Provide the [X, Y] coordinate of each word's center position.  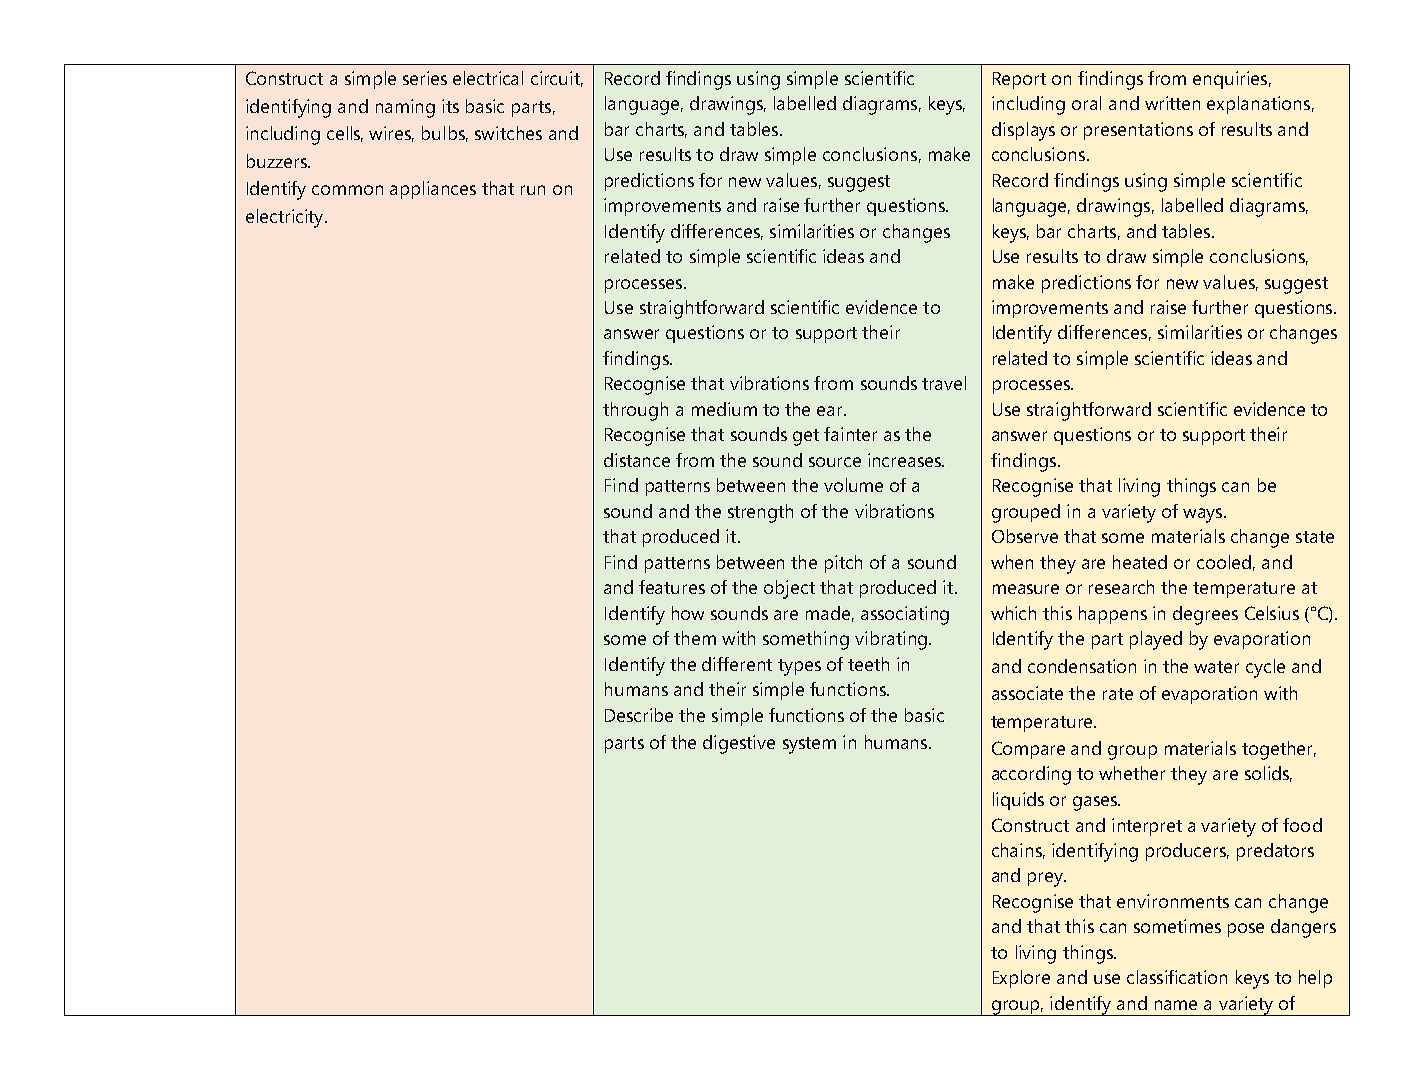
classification [1177, 977]
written [1172, 103]
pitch [843, 564]
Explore [1021, 979]
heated [1140, 562]
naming [405, 108]
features [672, 587]
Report [1019, 80]
